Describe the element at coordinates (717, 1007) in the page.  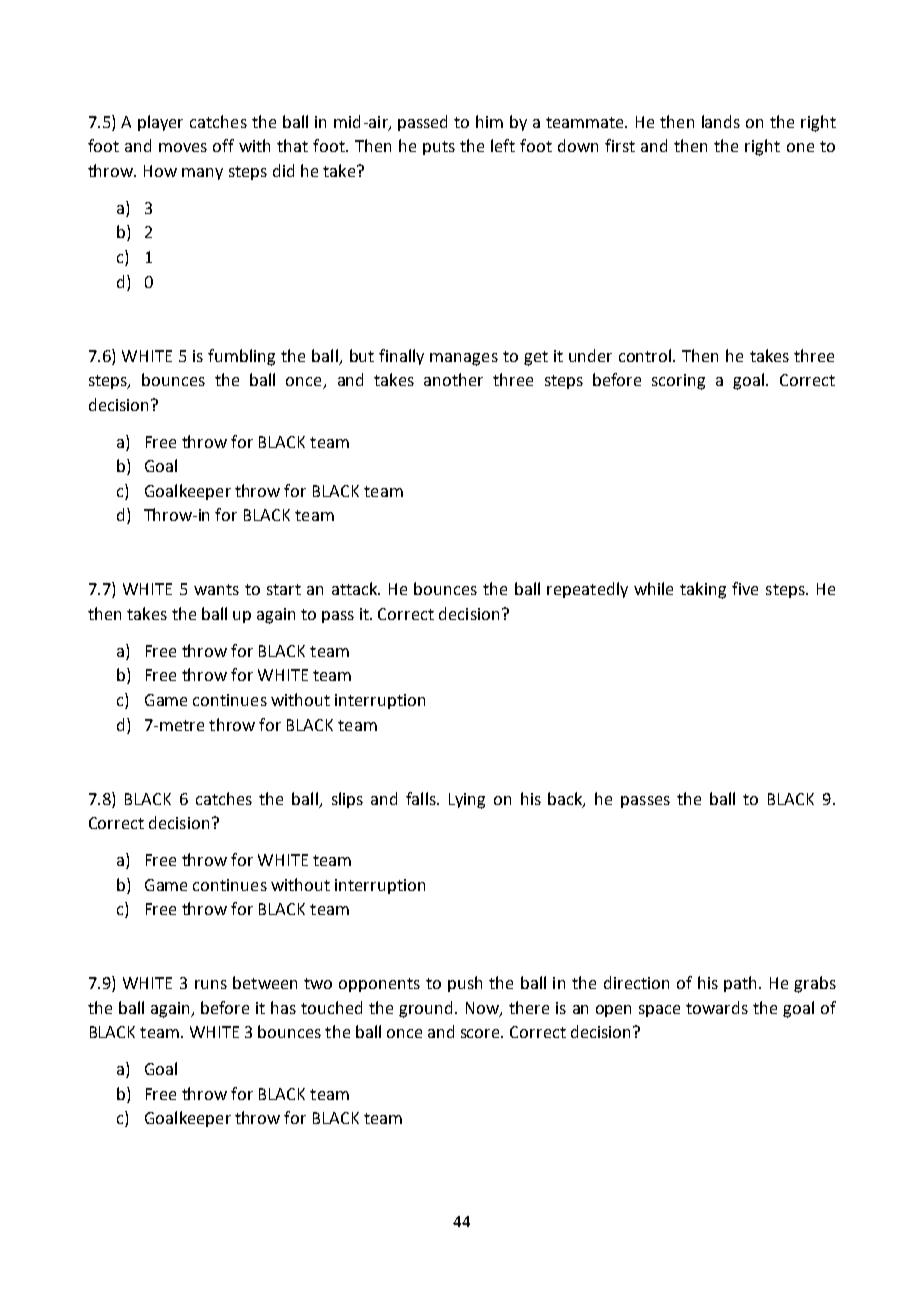
I see `towards` at that location.
